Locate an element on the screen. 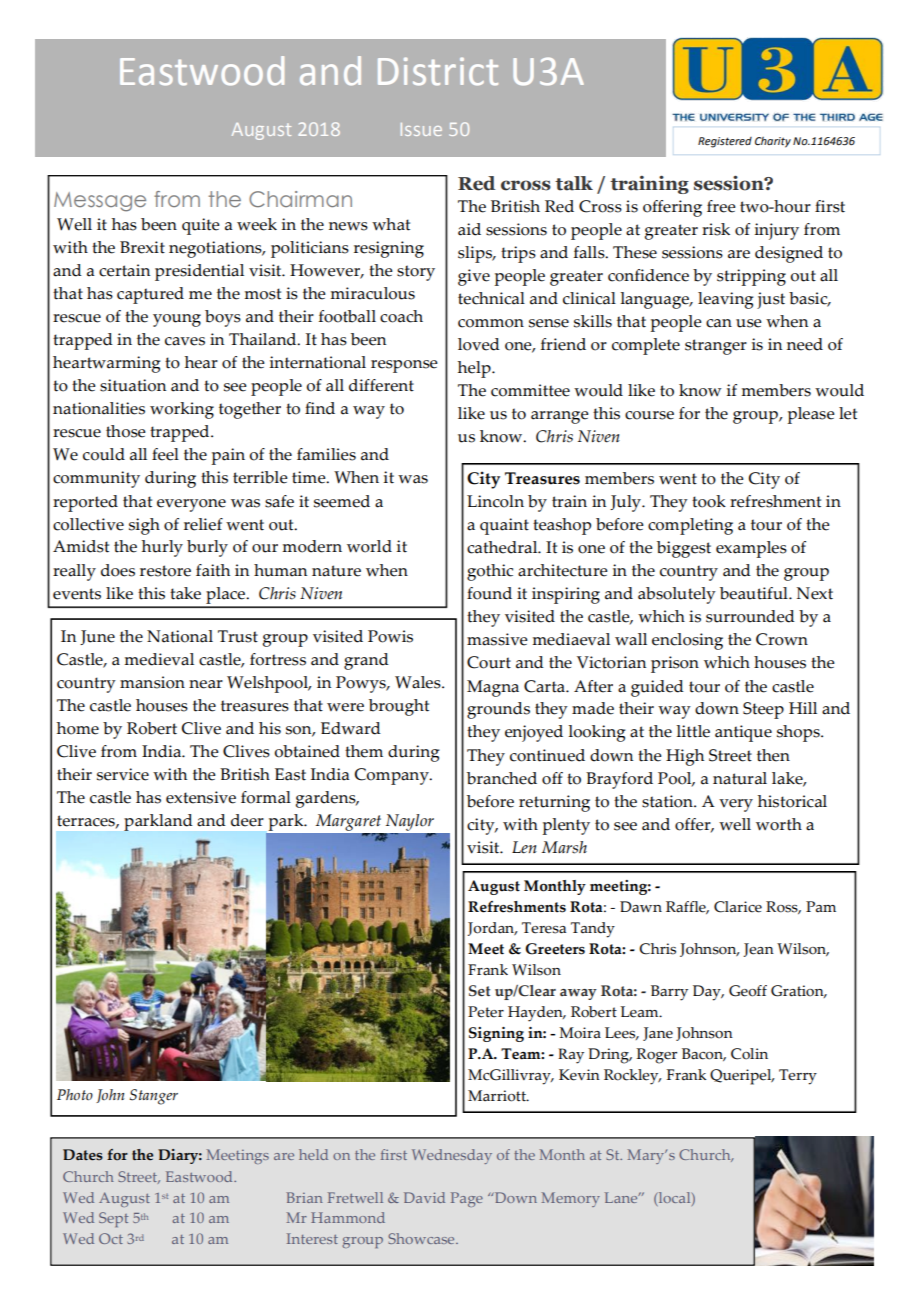 The height and width of the screenshot is (1308, 924). branched is located at coordinates (502, 778).
